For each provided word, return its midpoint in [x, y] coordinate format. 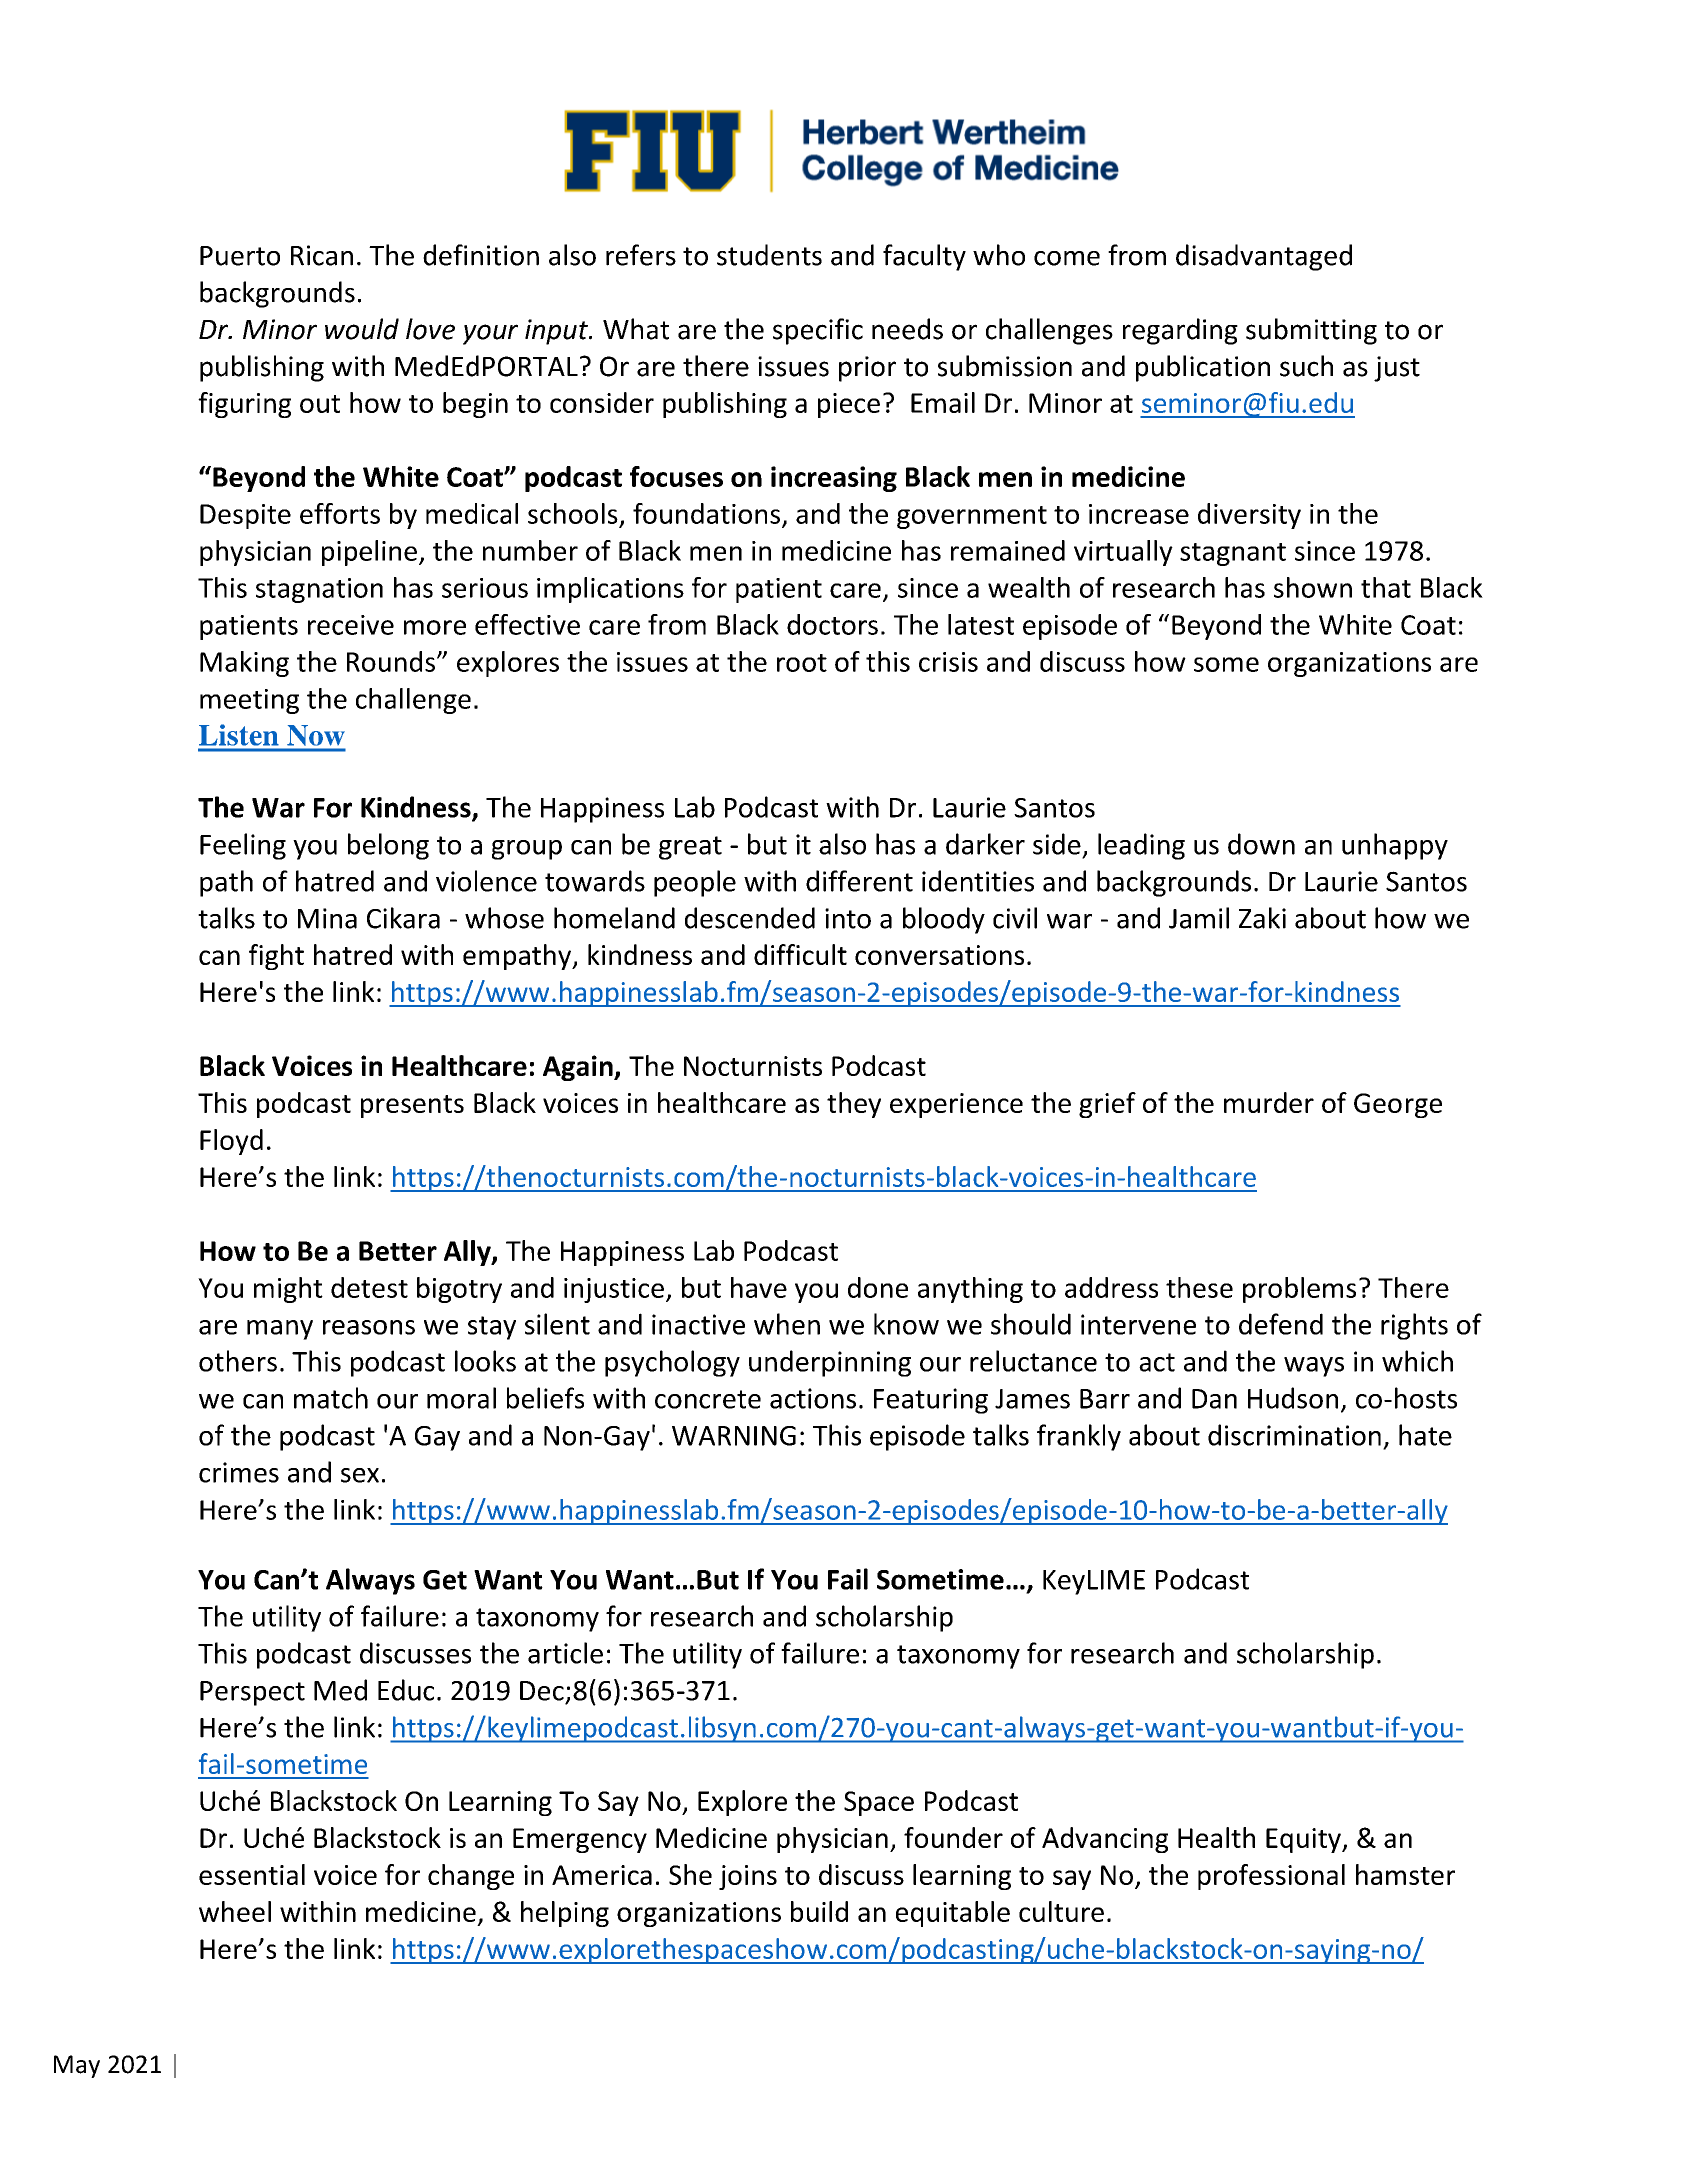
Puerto [240, 256]
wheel [235, 1911]
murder [1269, 1102]
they [854, 1105]
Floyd [231, 1142]
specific [818, 331]
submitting [1311, 331]
